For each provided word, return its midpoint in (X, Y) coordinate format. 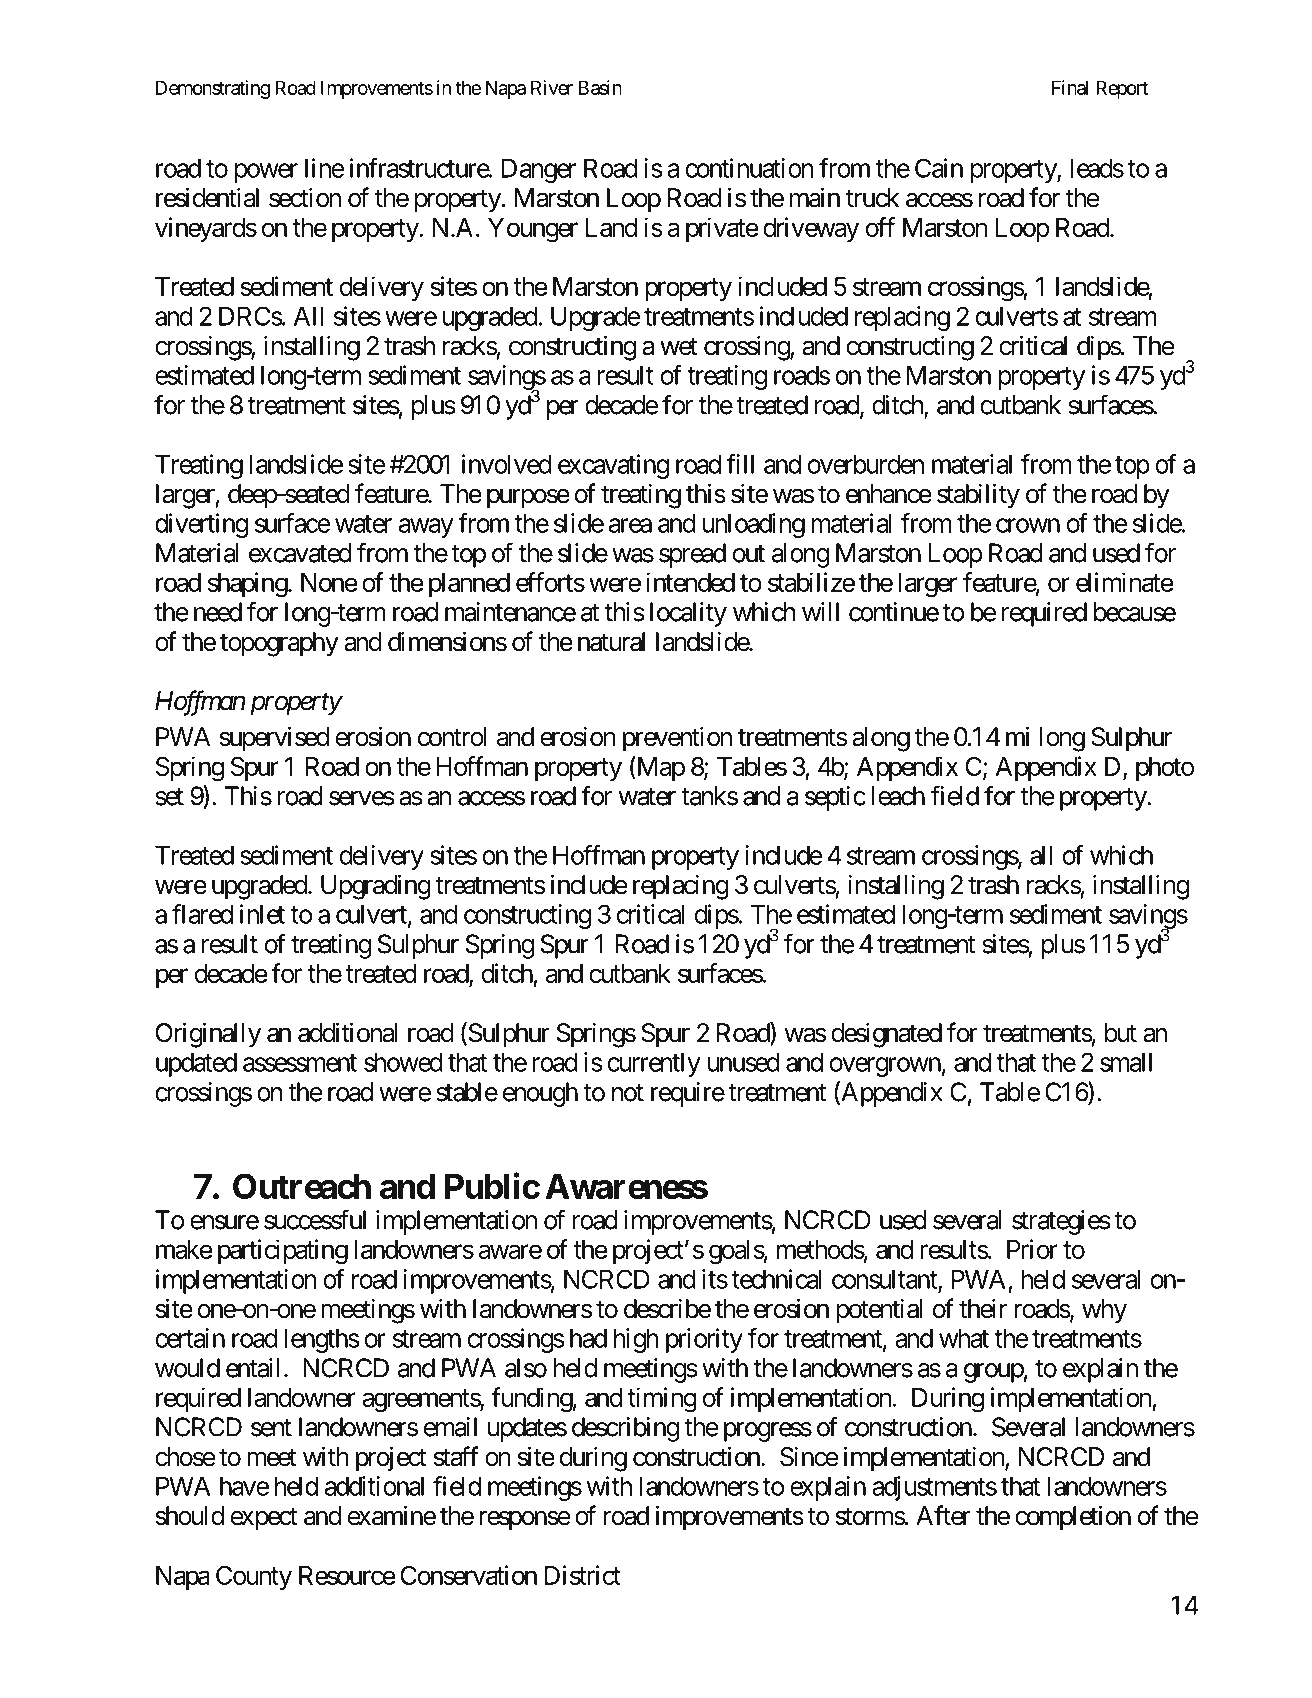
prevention (677, 739)
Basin (600, 87)
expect (264, 1519)
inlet (262, 914)
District (583, 1575)
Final (1070, 87)
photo (1165, 769)
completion (1073, 1518)
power (266, 173)
